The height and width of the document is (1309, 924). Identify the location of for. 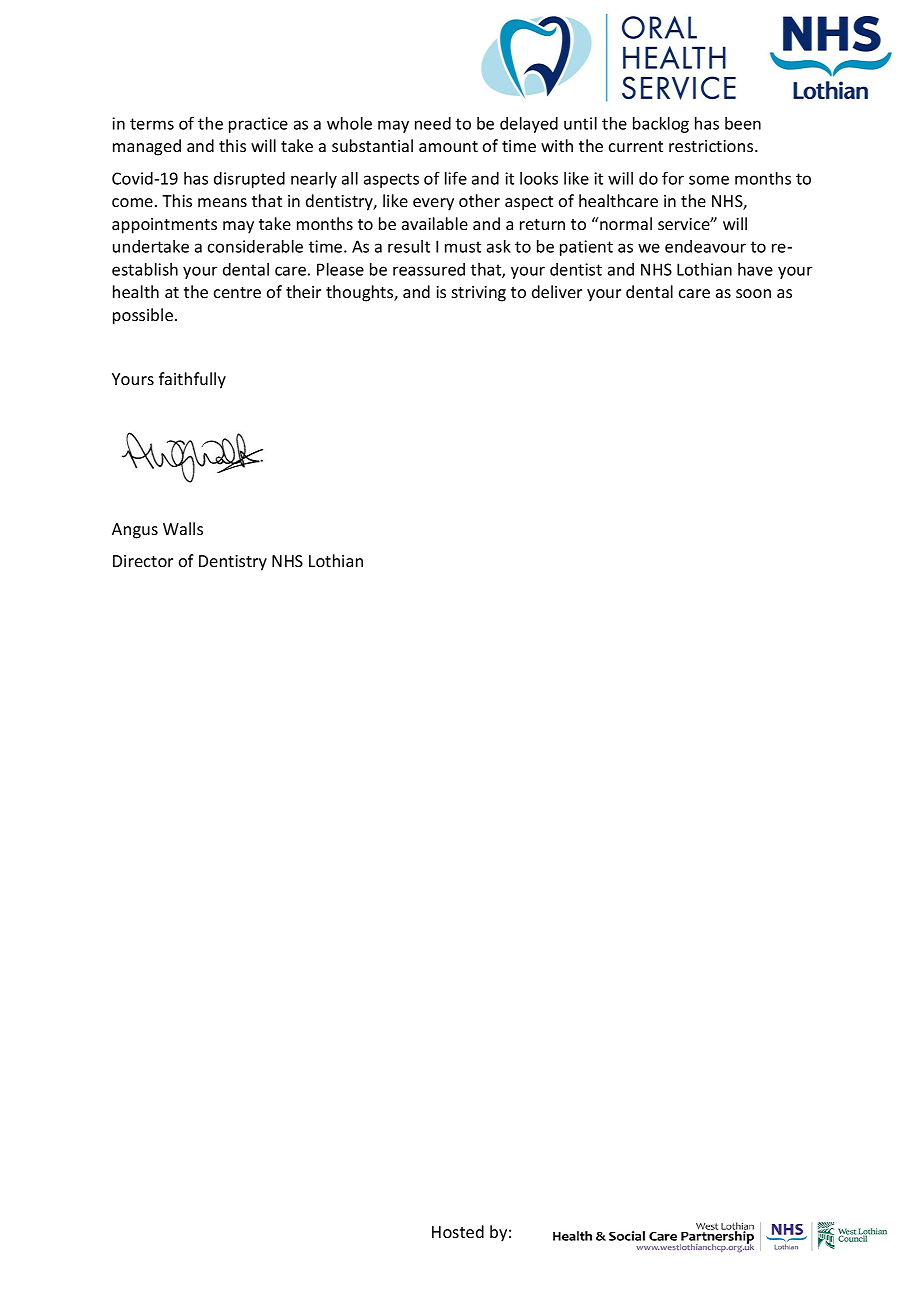
(673, 178).
